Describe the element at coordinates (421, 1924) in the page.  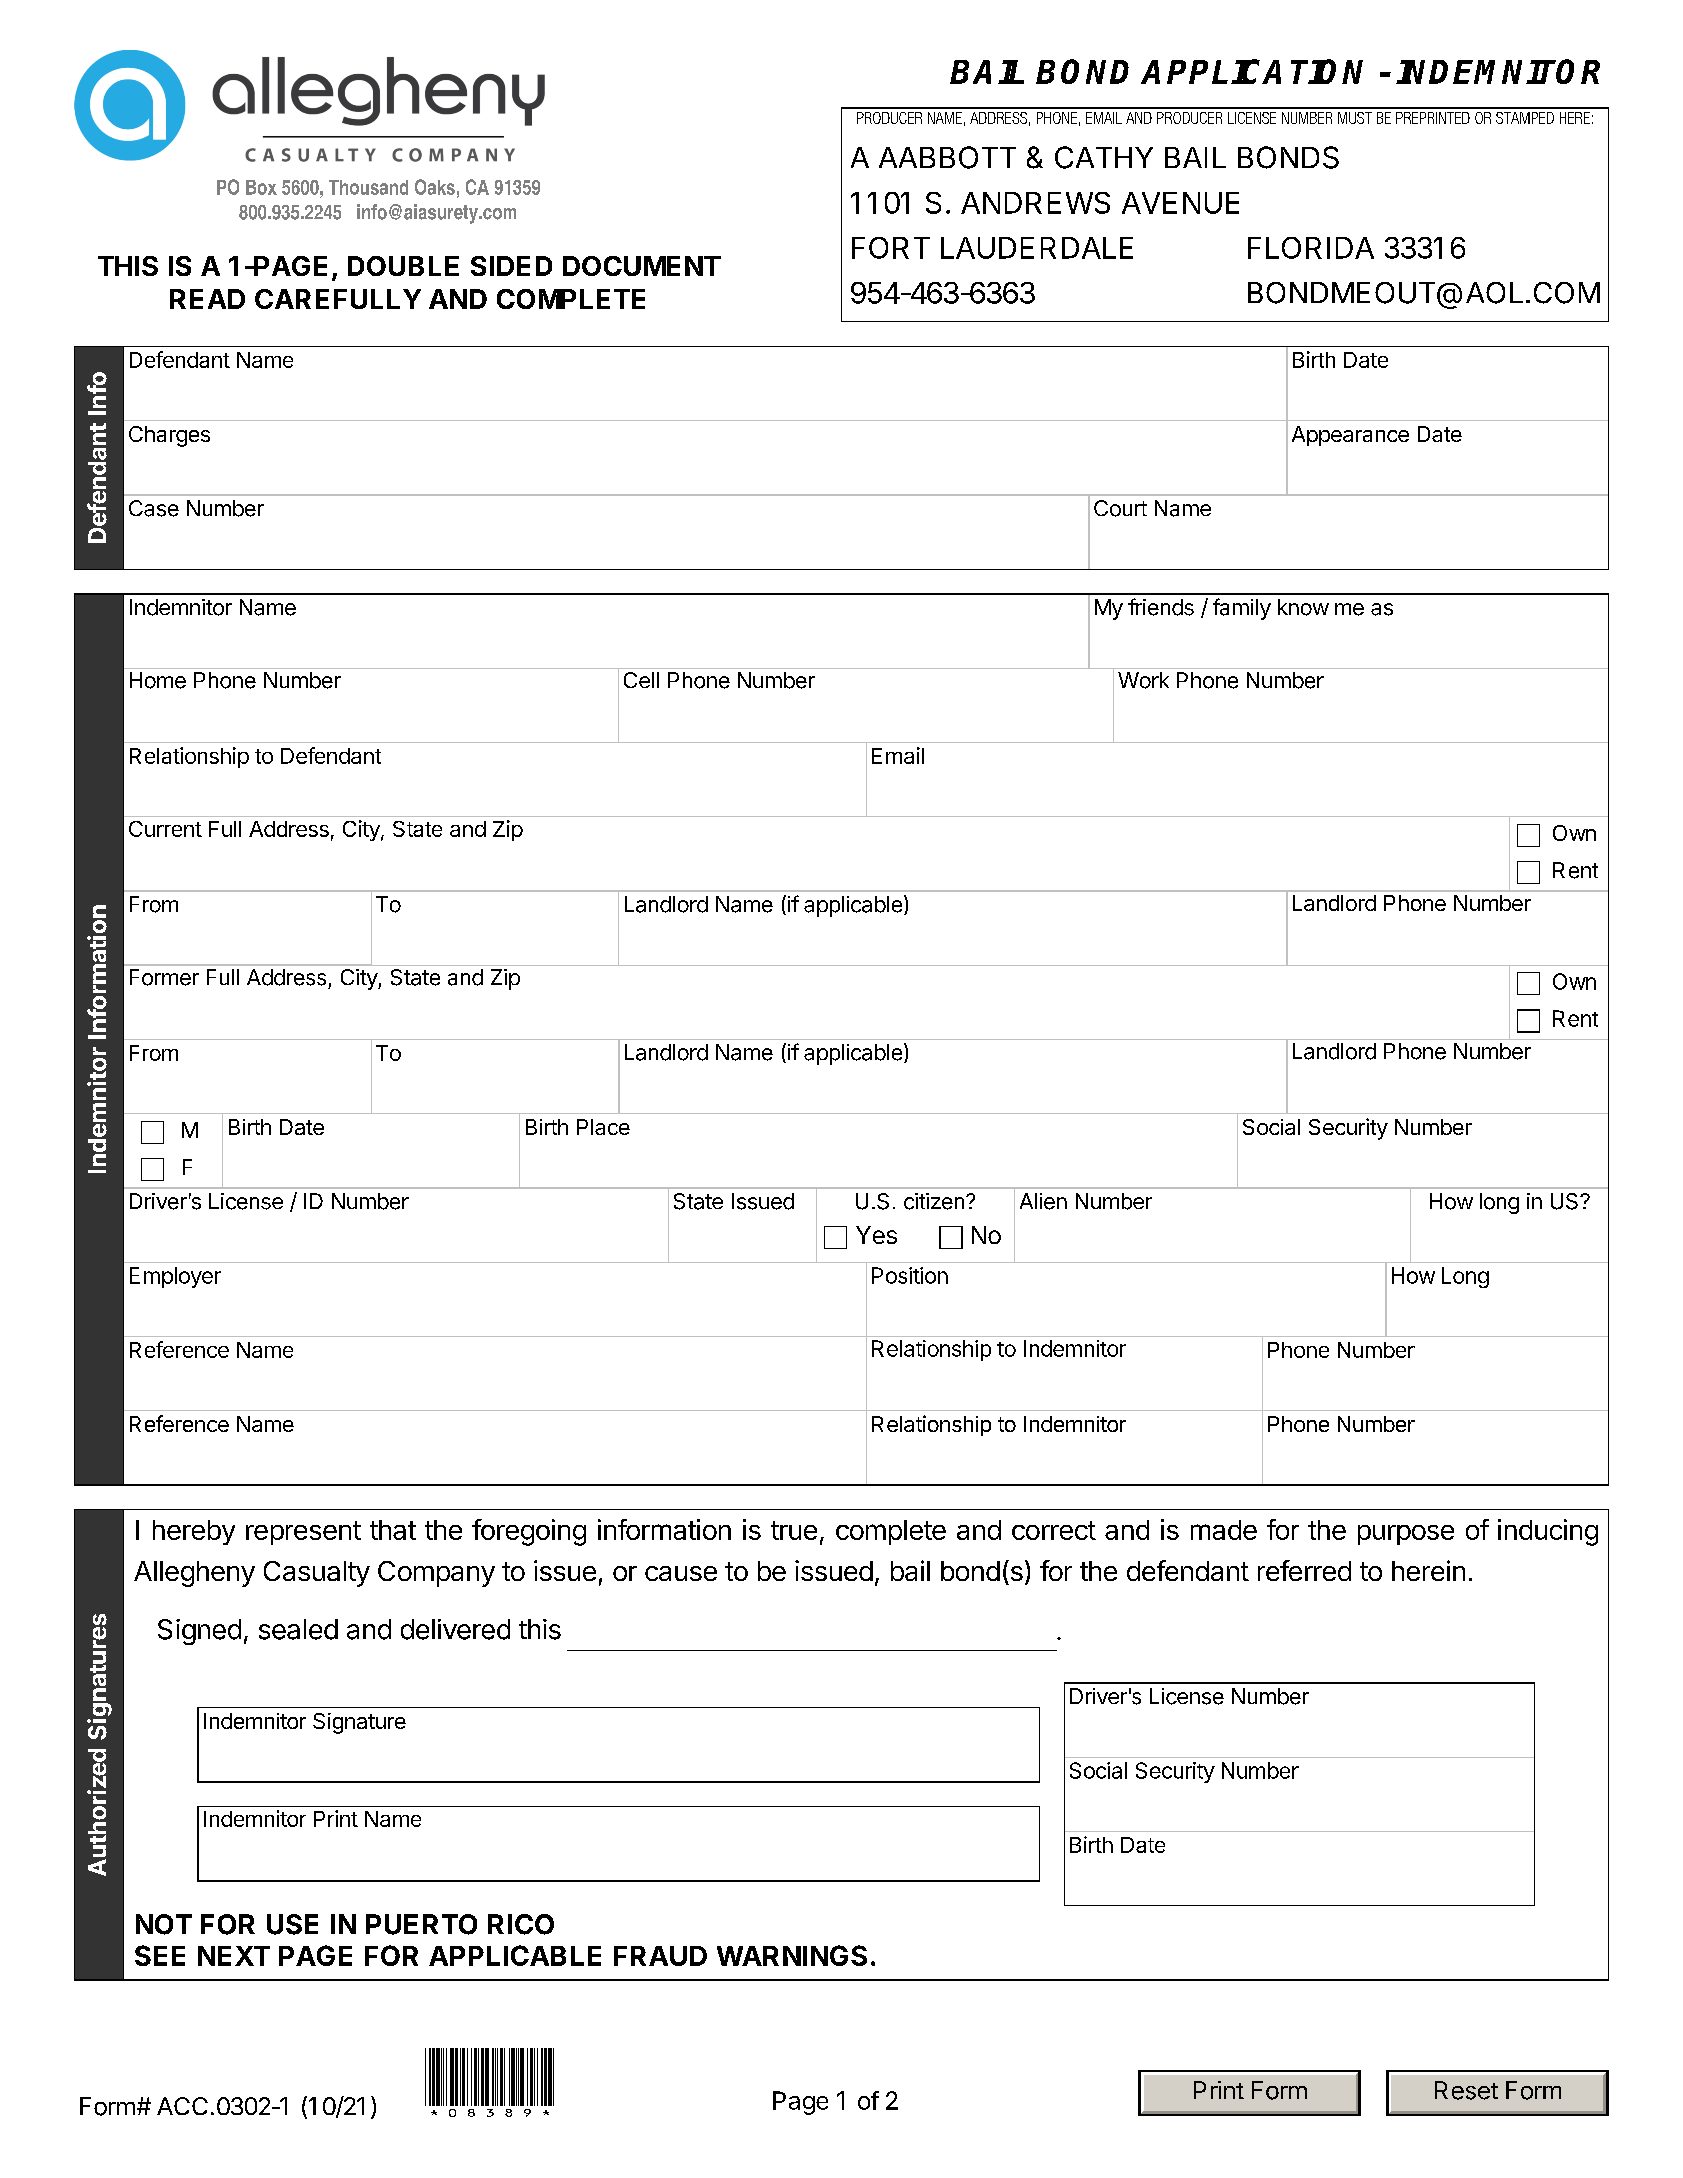
I see `PUERTO` at that location.
